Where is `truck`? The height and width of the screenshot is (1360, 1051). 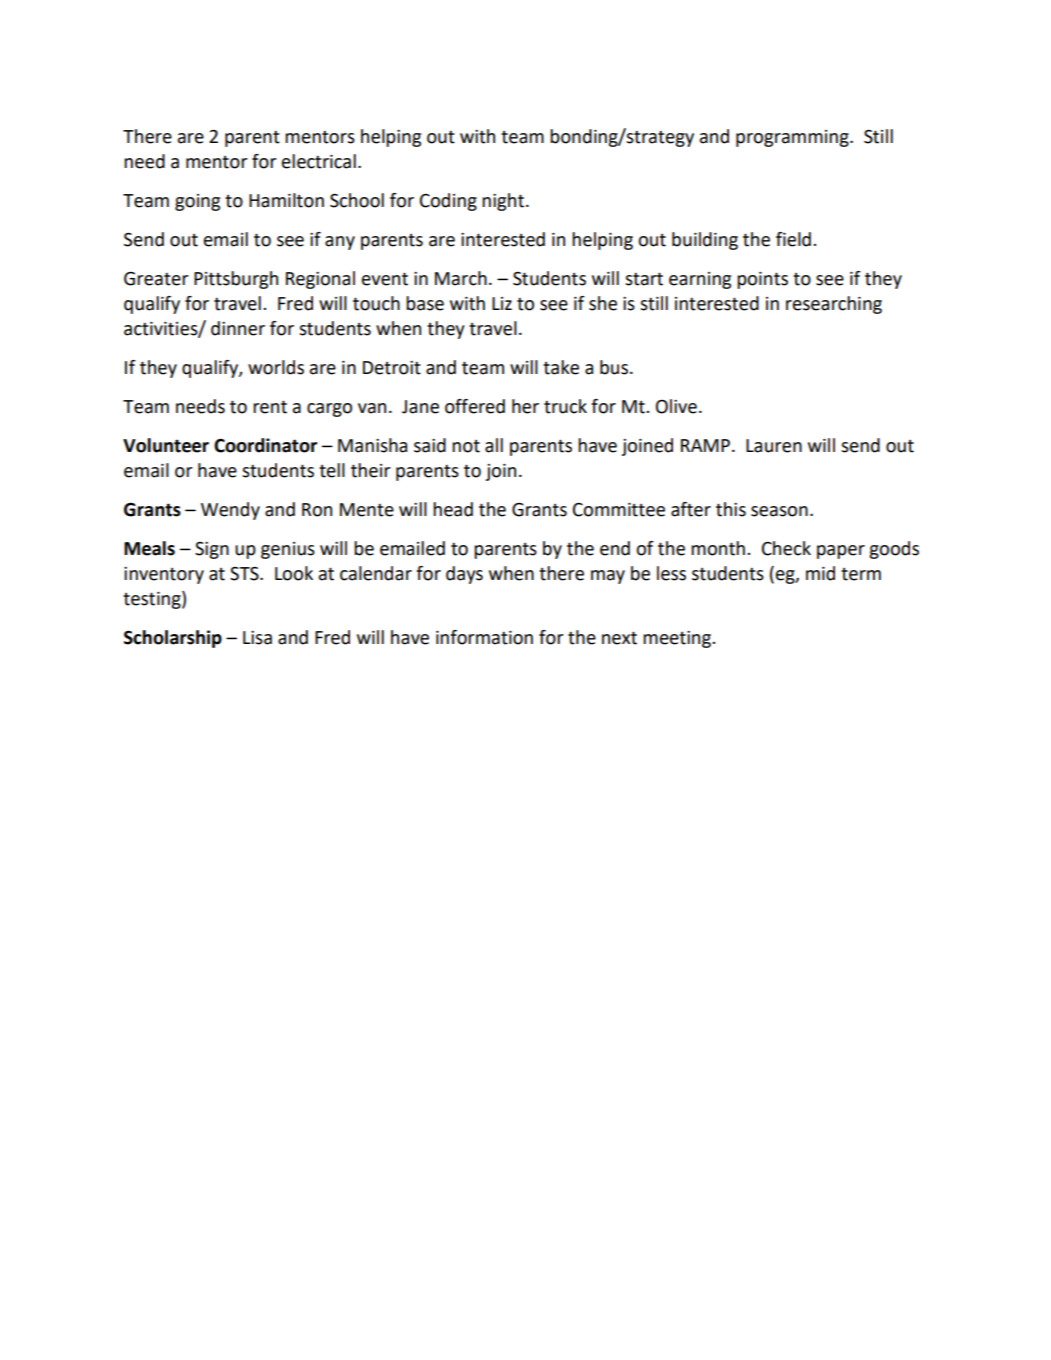
truck is located at coordinates (565, 406).
